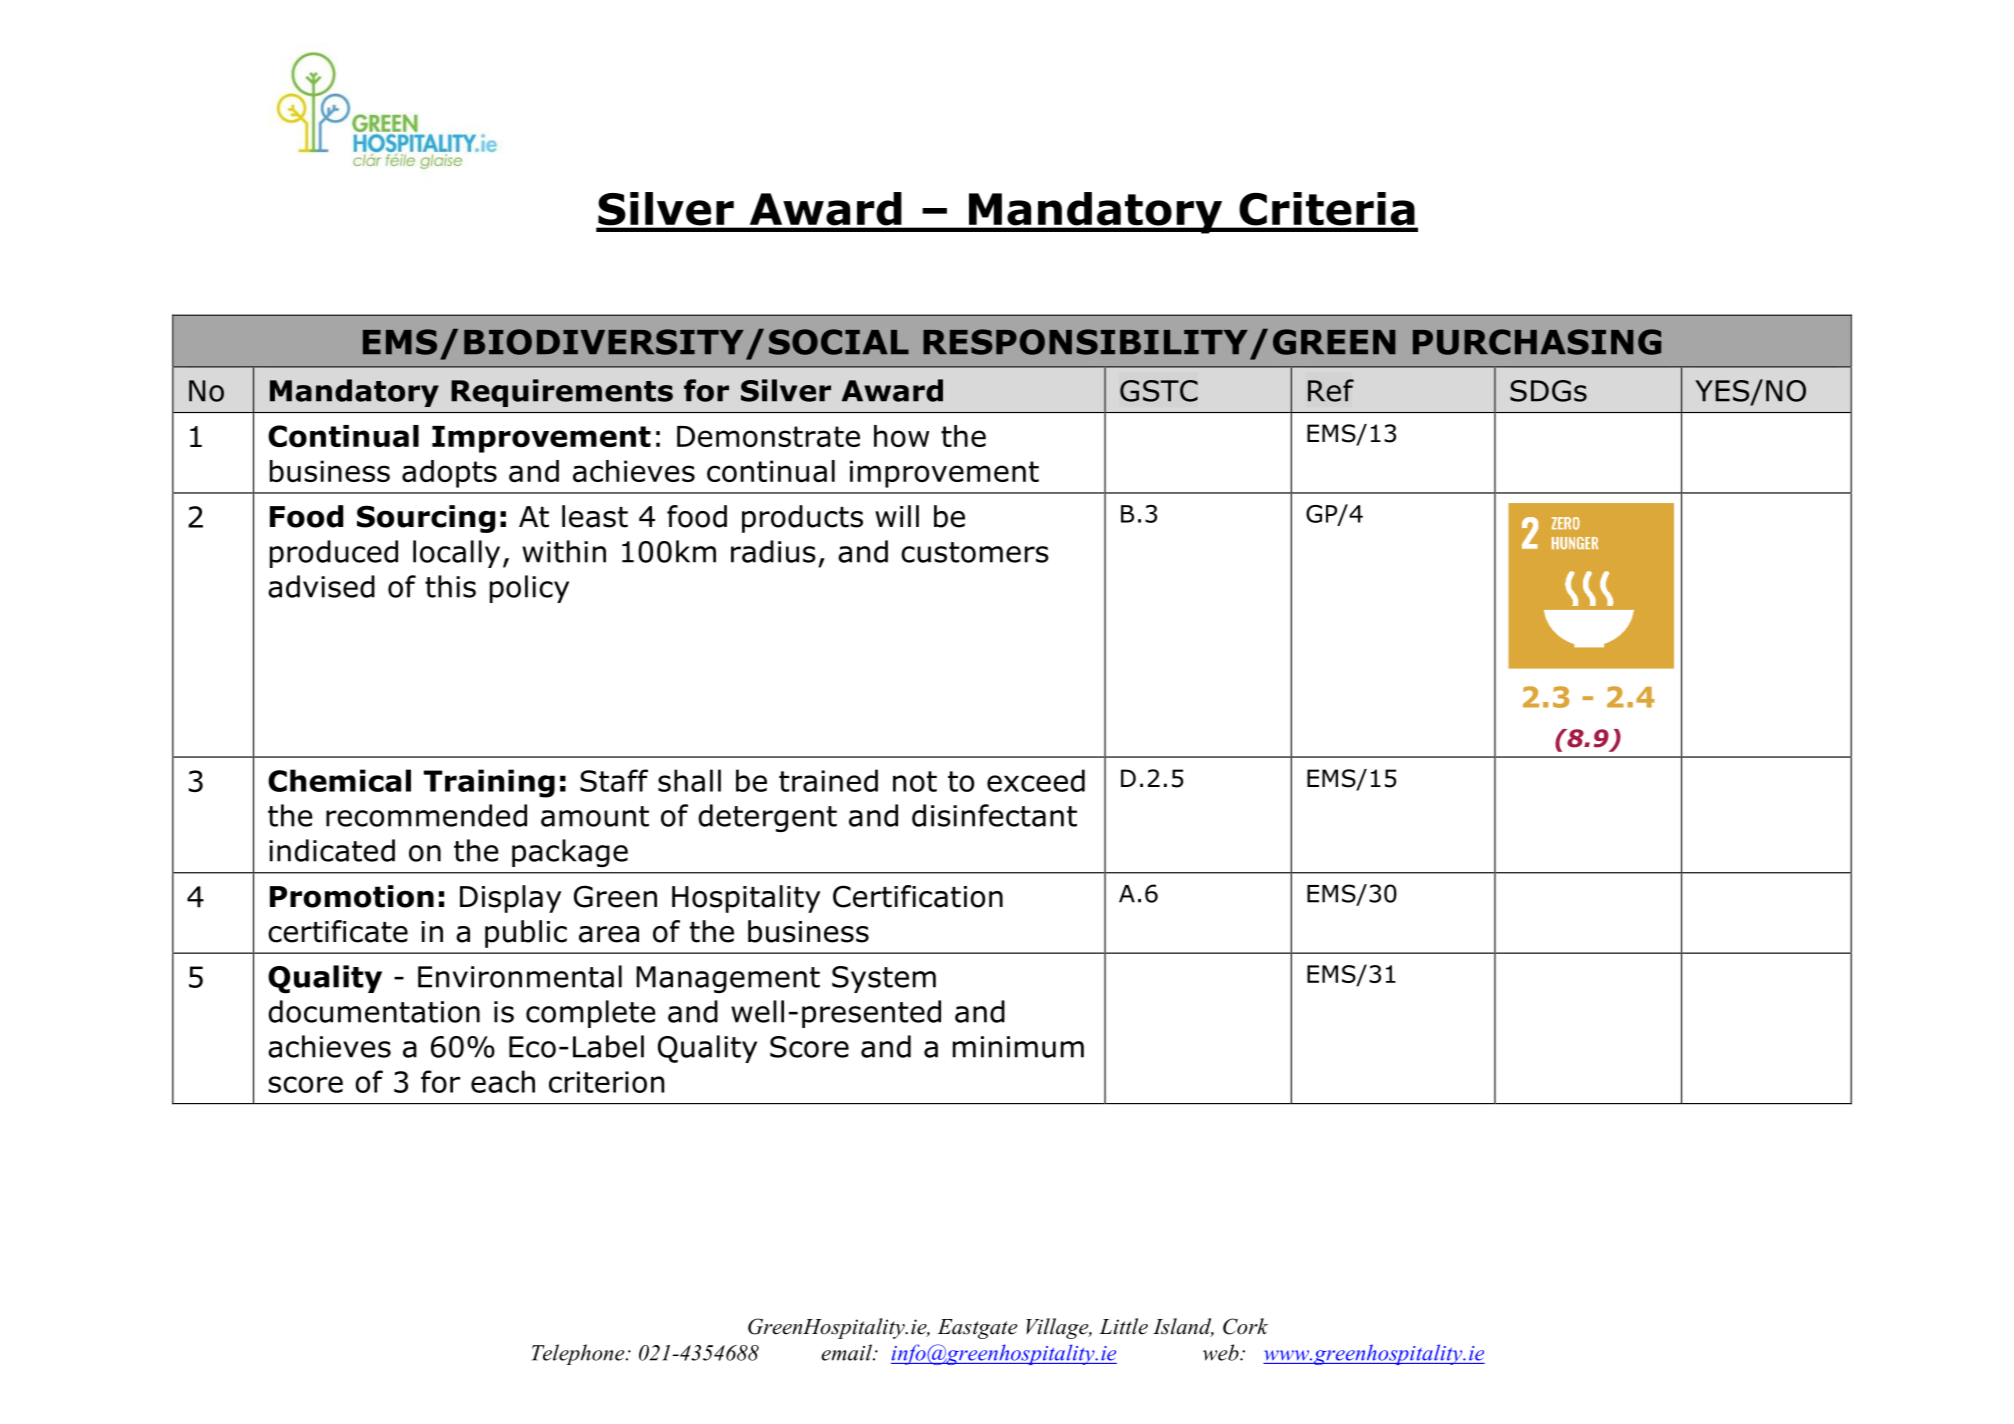 The width and height of the screenshot is (2014, 1424). What do you see at coordinates (1331, 390) in the screenshot?
I see `Ref` at bounding box center [1331, 390].
